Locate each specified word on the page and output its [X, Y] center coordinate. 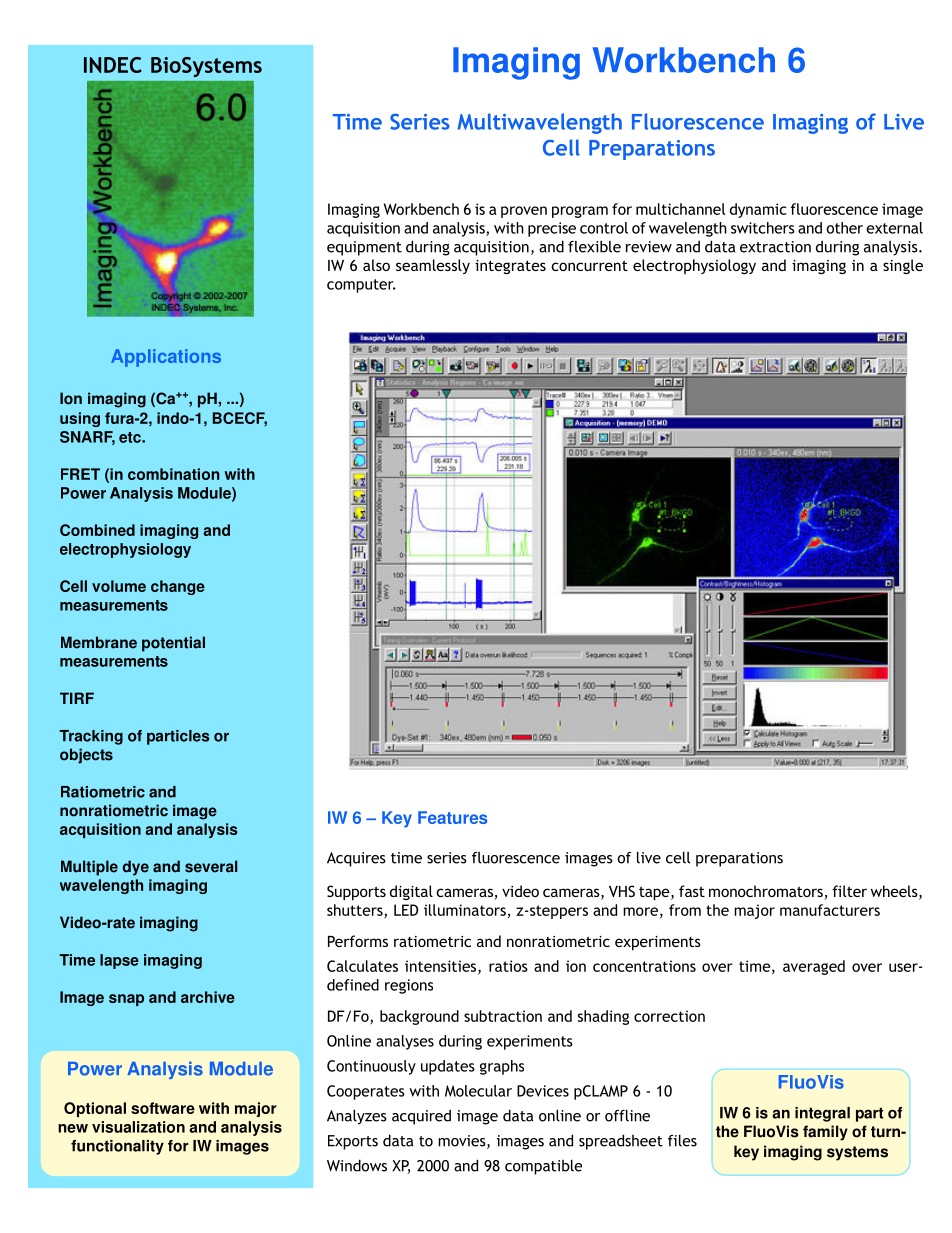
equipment [364, 248]
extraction [775, 247]
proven [524, 212]
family [825, 1133]
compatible [543, 1167]
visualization [138, 1127]
